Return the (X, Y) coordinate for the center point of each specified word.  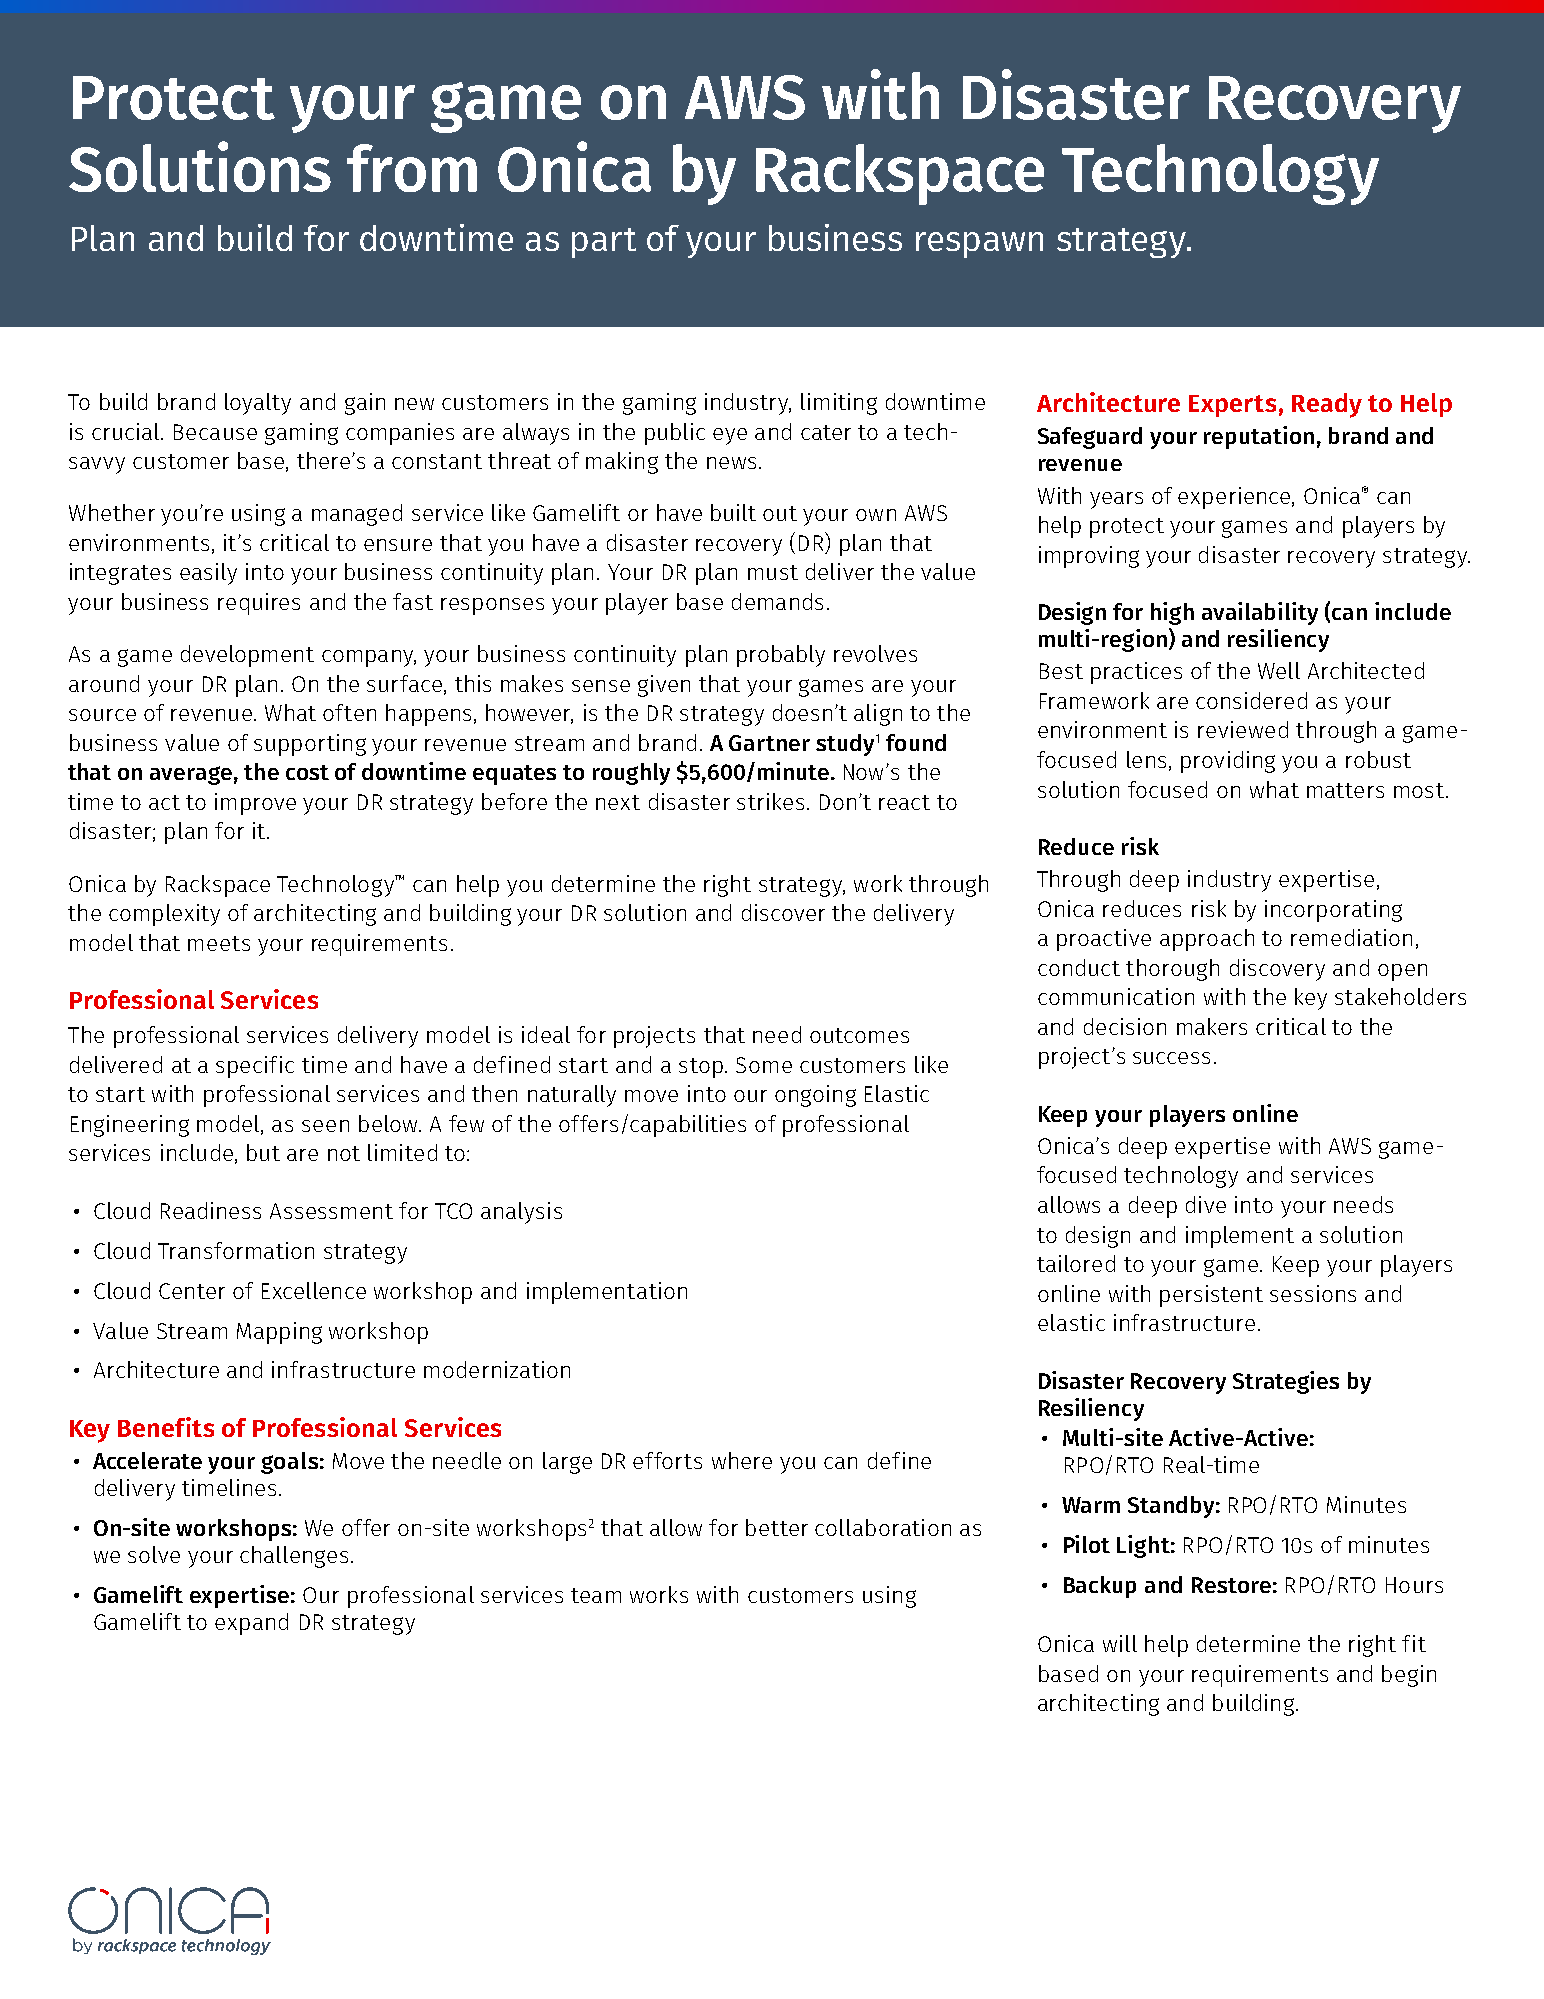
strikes (770, 801)
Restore (1231, 1585)
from (412, 168)
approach (1207, 940)
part (604, 243)
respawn (979, 245)
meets (219, 943)
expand (251, 1624)
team (596, 1595)
